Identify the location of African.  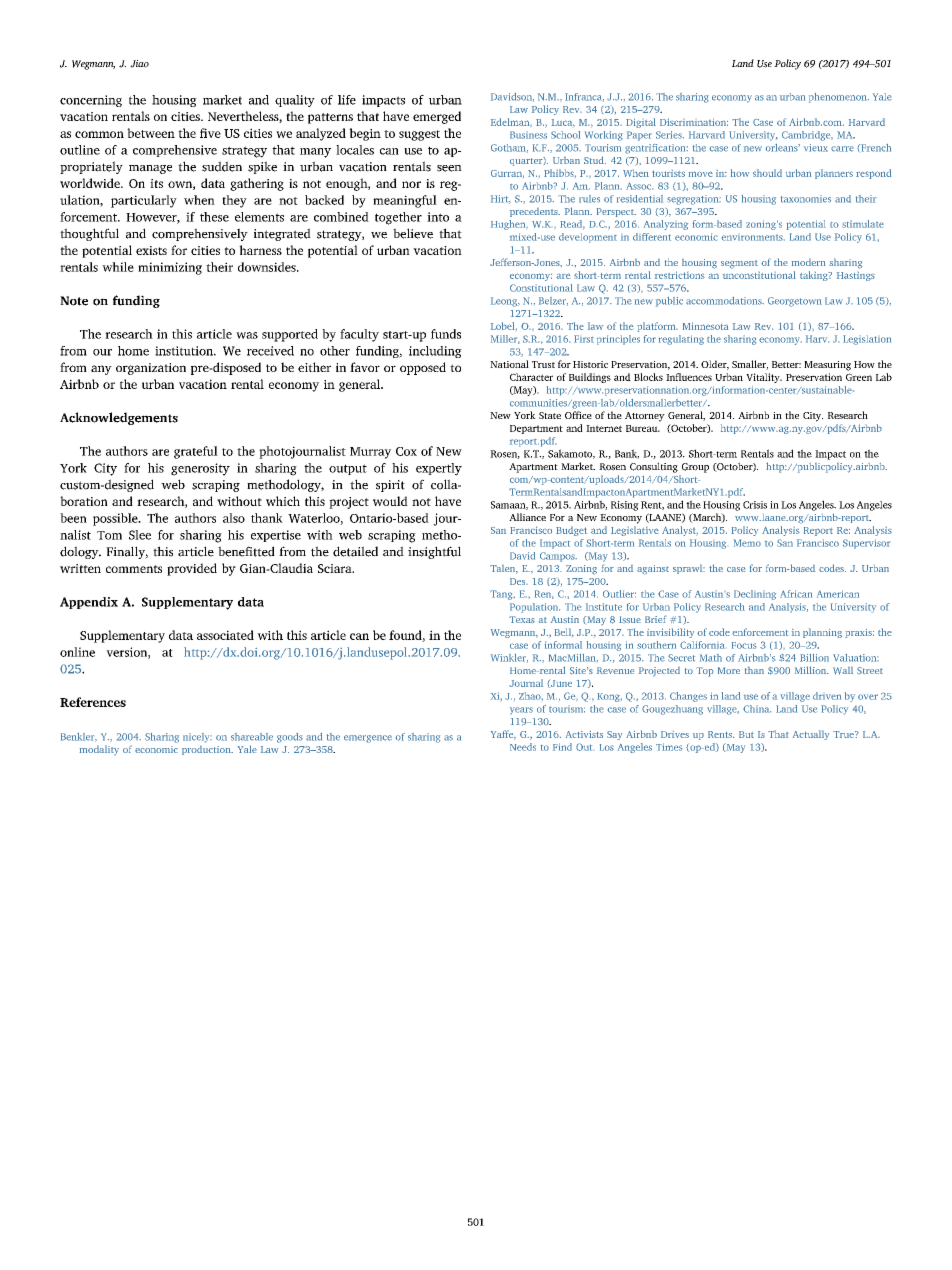
(796, 594).
